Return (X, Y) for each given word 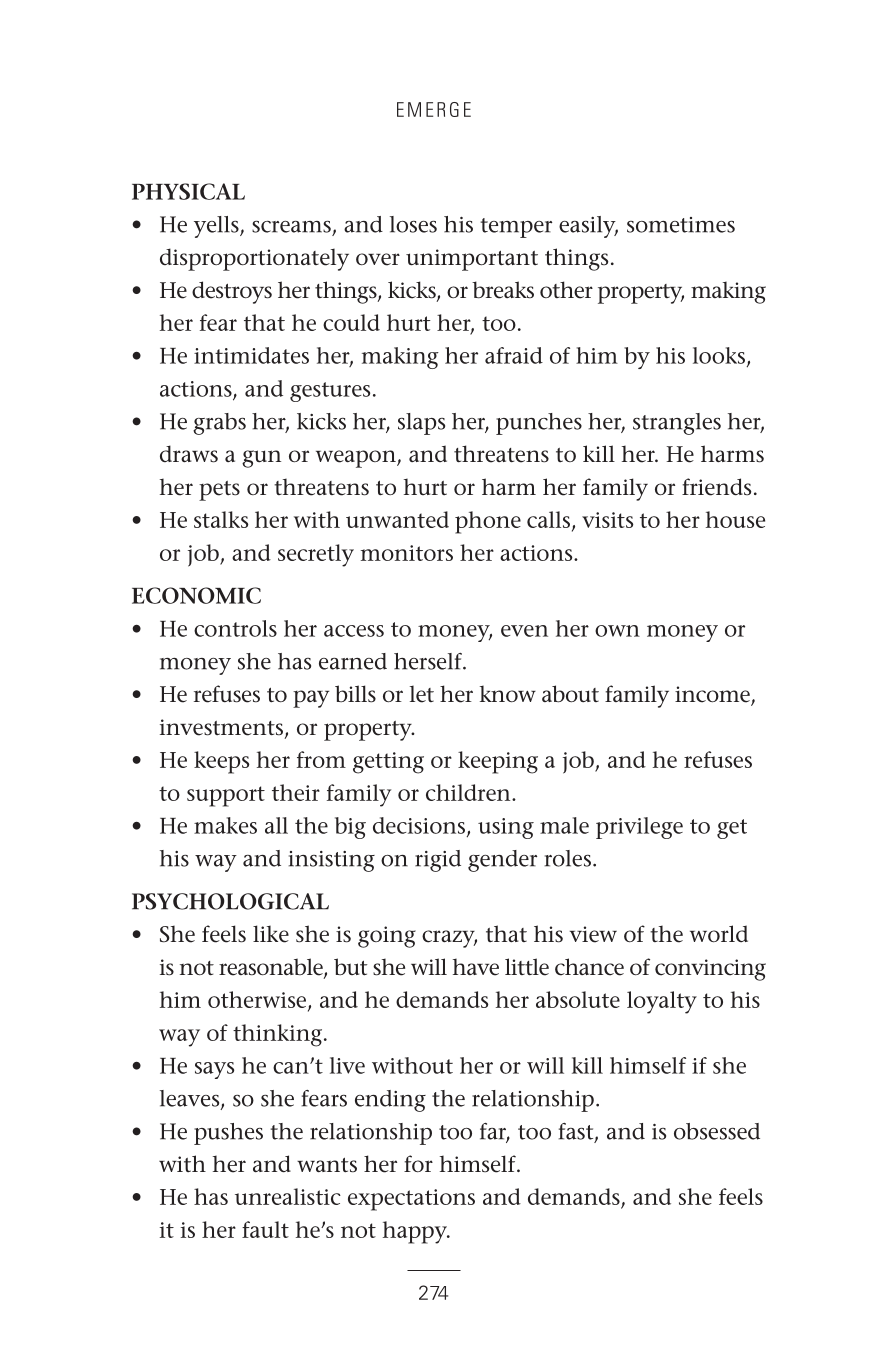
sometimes (681, 225)
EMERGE (434, 109)
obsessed (717, 1131)
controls (235, 628)
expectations (411, 1200)
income (713, 695)
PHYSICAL (188, 191)
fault (265, 1229)
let (422, 694)
